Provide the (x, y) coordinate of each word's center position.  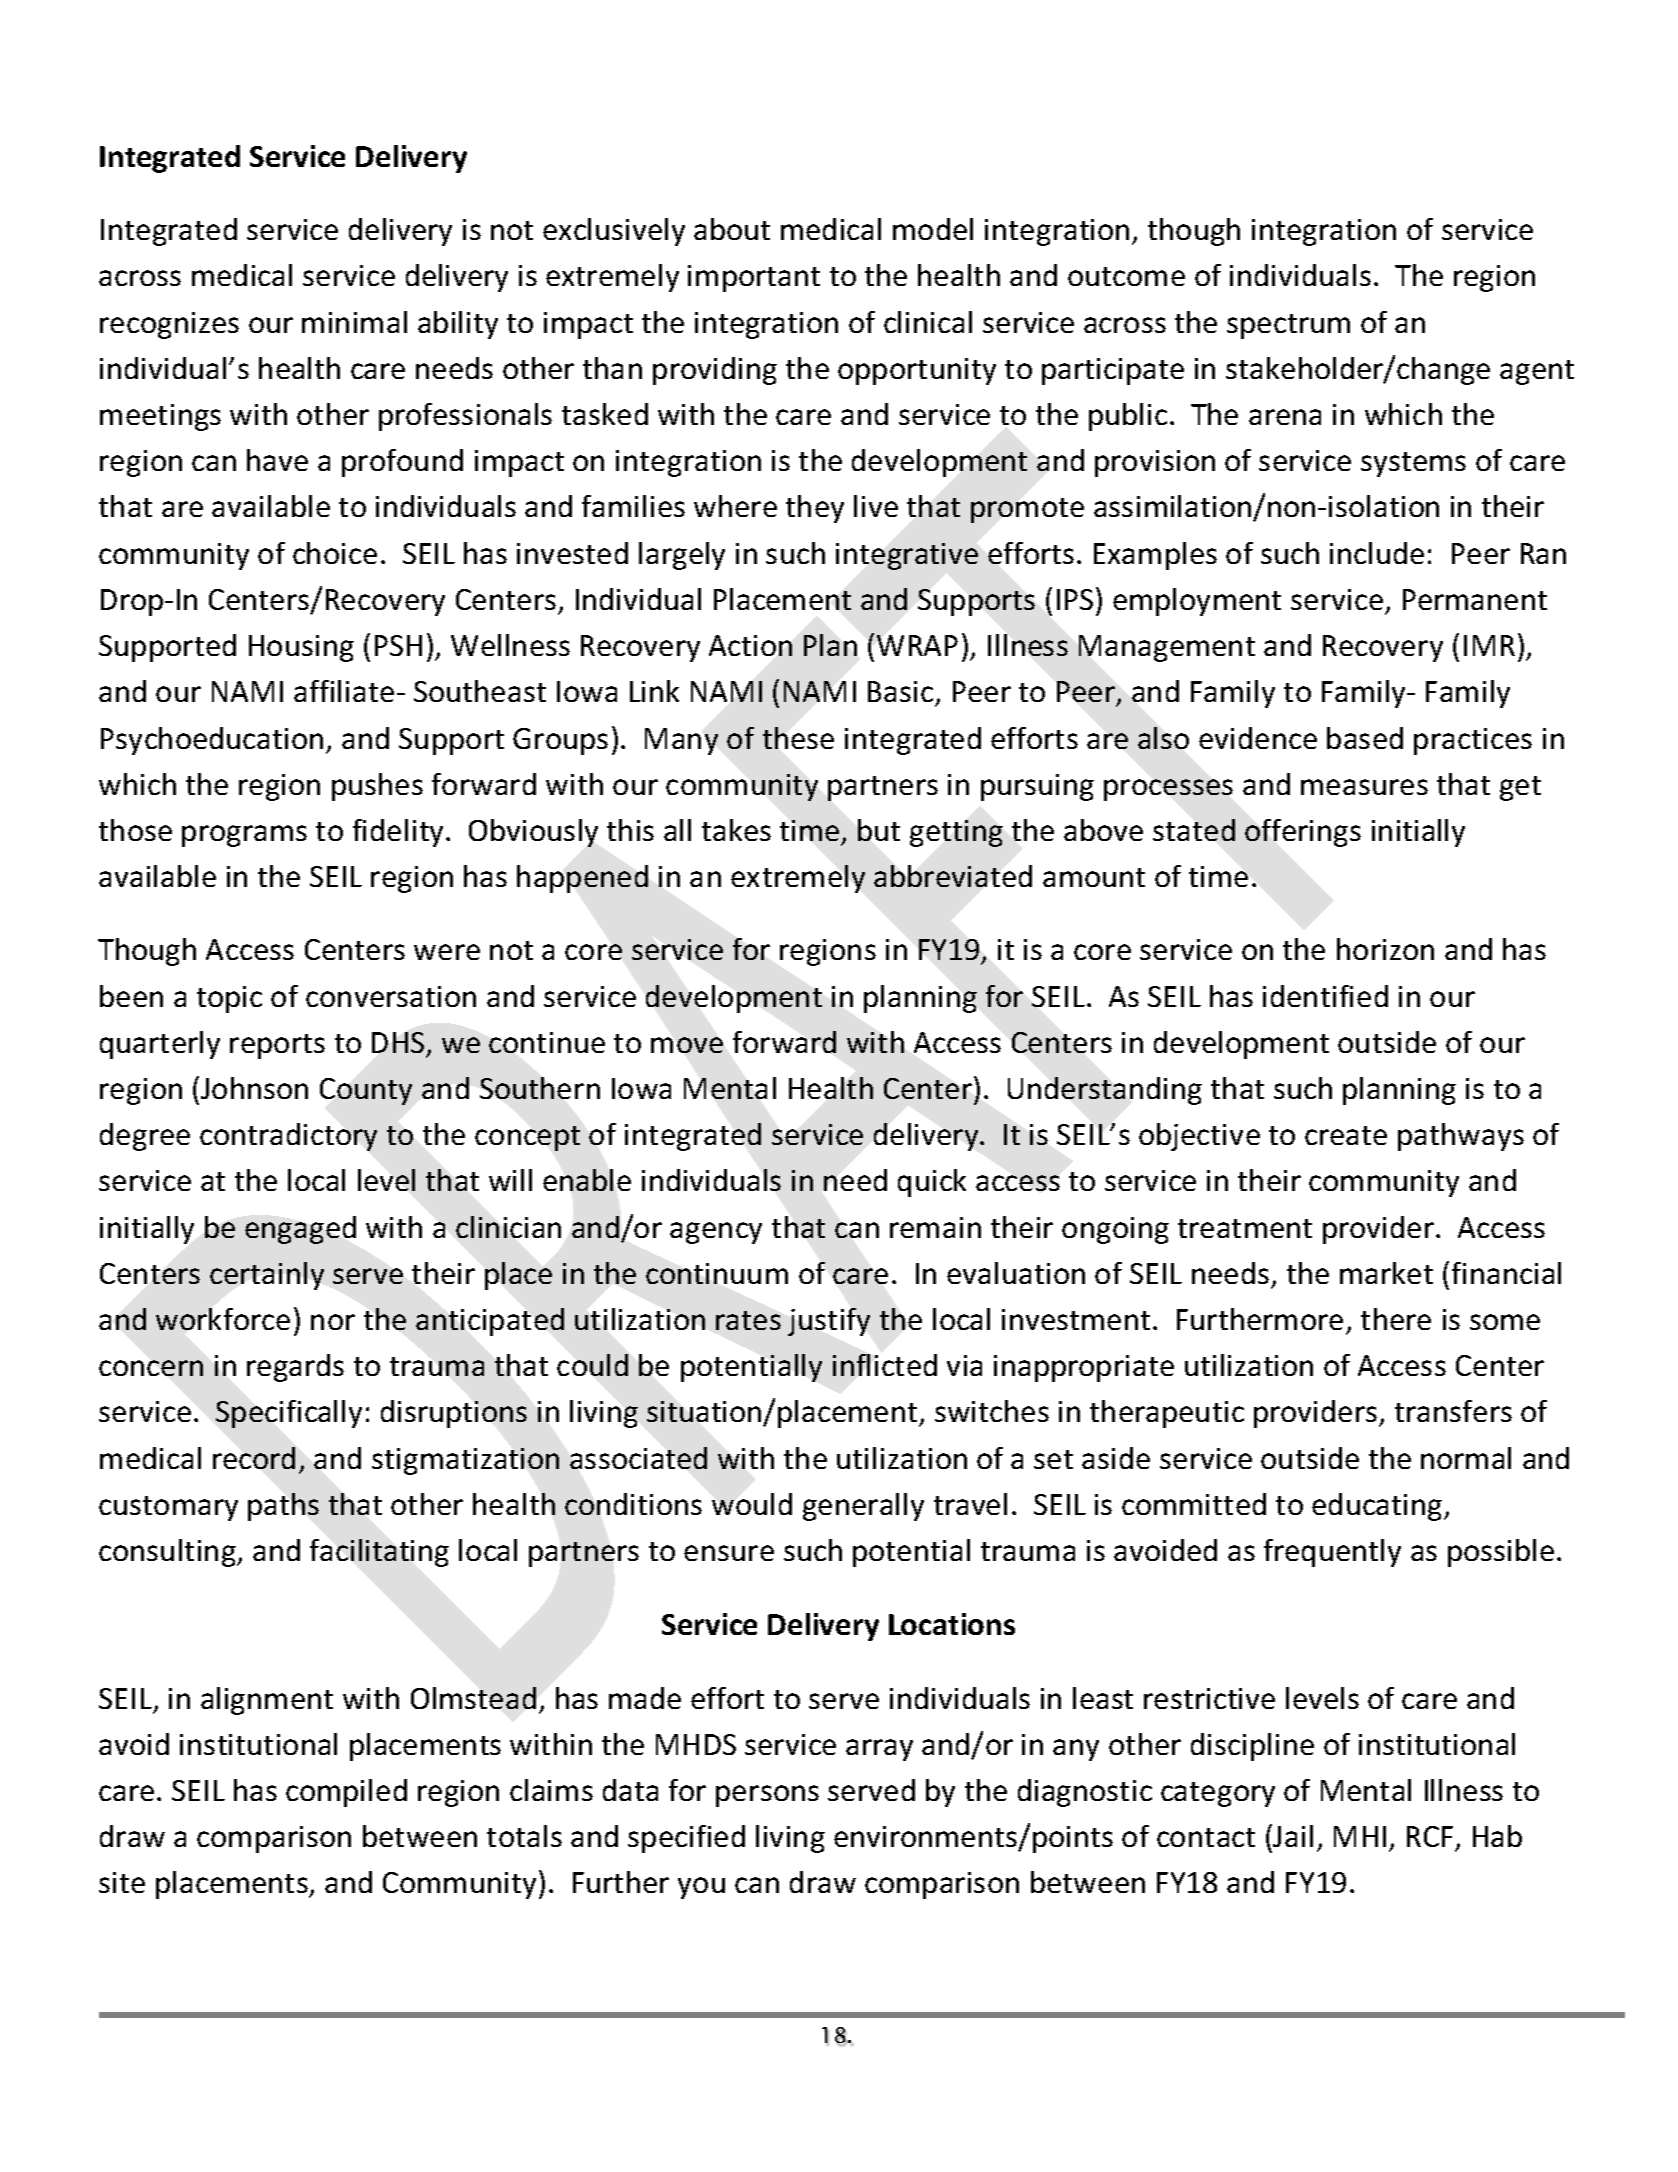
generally (863, 1507)
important (754, 278)
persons (767, 1796)
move (687, 1045)
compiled (346, 1793)
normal (1466, 1458)
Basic (902, 693)
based (1365, 738)
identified (1325, 996)
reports (277, 1046)
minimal (354, 322)
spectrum (1288, 326)
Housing (301, 648)
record (254, 1458)
